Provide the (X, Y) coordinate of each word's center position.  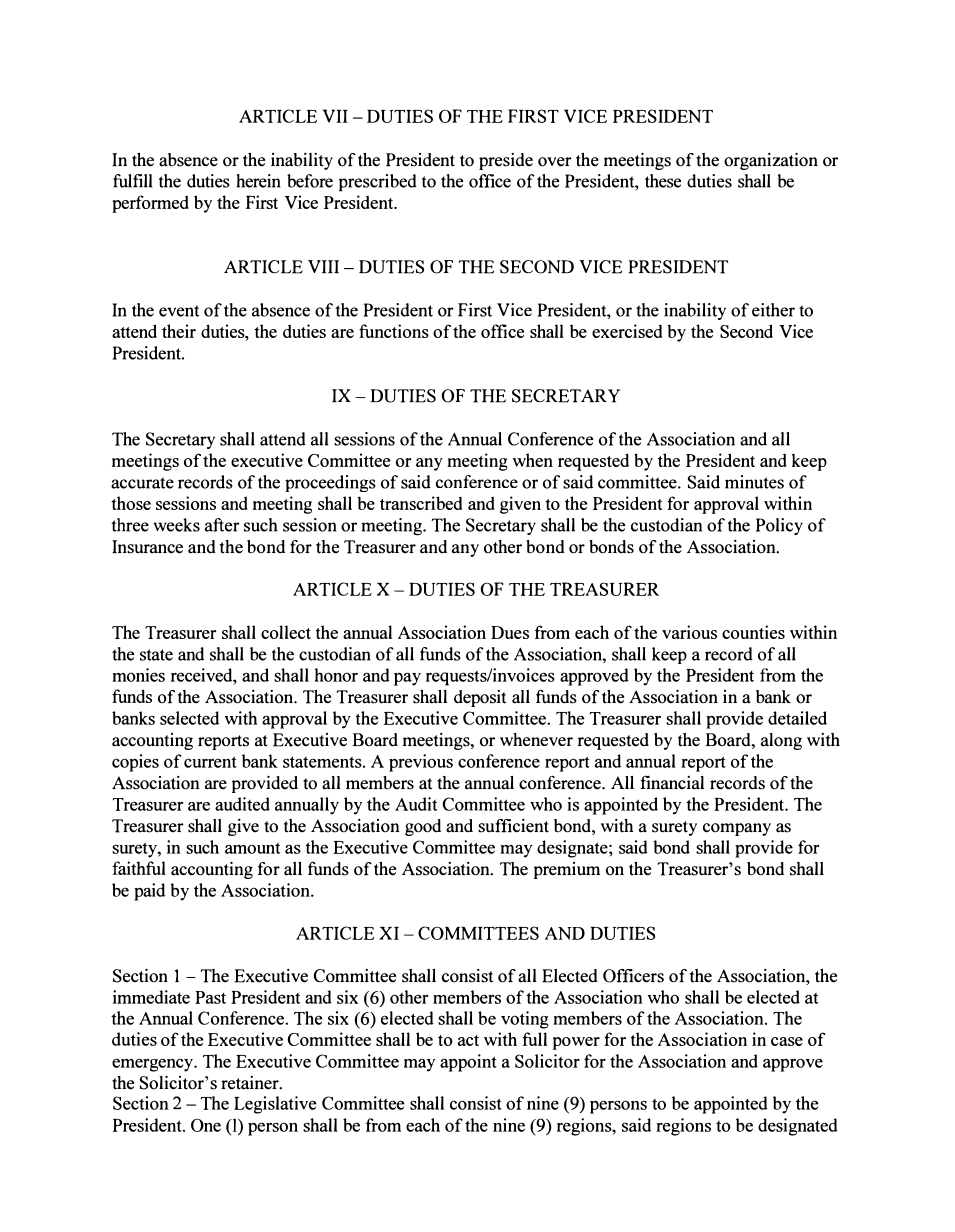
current (210, 762)
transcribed (421, 503)
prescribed (378, 183)
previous (421, 763)
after (222, 525)
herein (258, 181)
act (468, 1040)
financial (672, 782)
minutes (754, 482)
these (663, 181)
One (206, 1125)
